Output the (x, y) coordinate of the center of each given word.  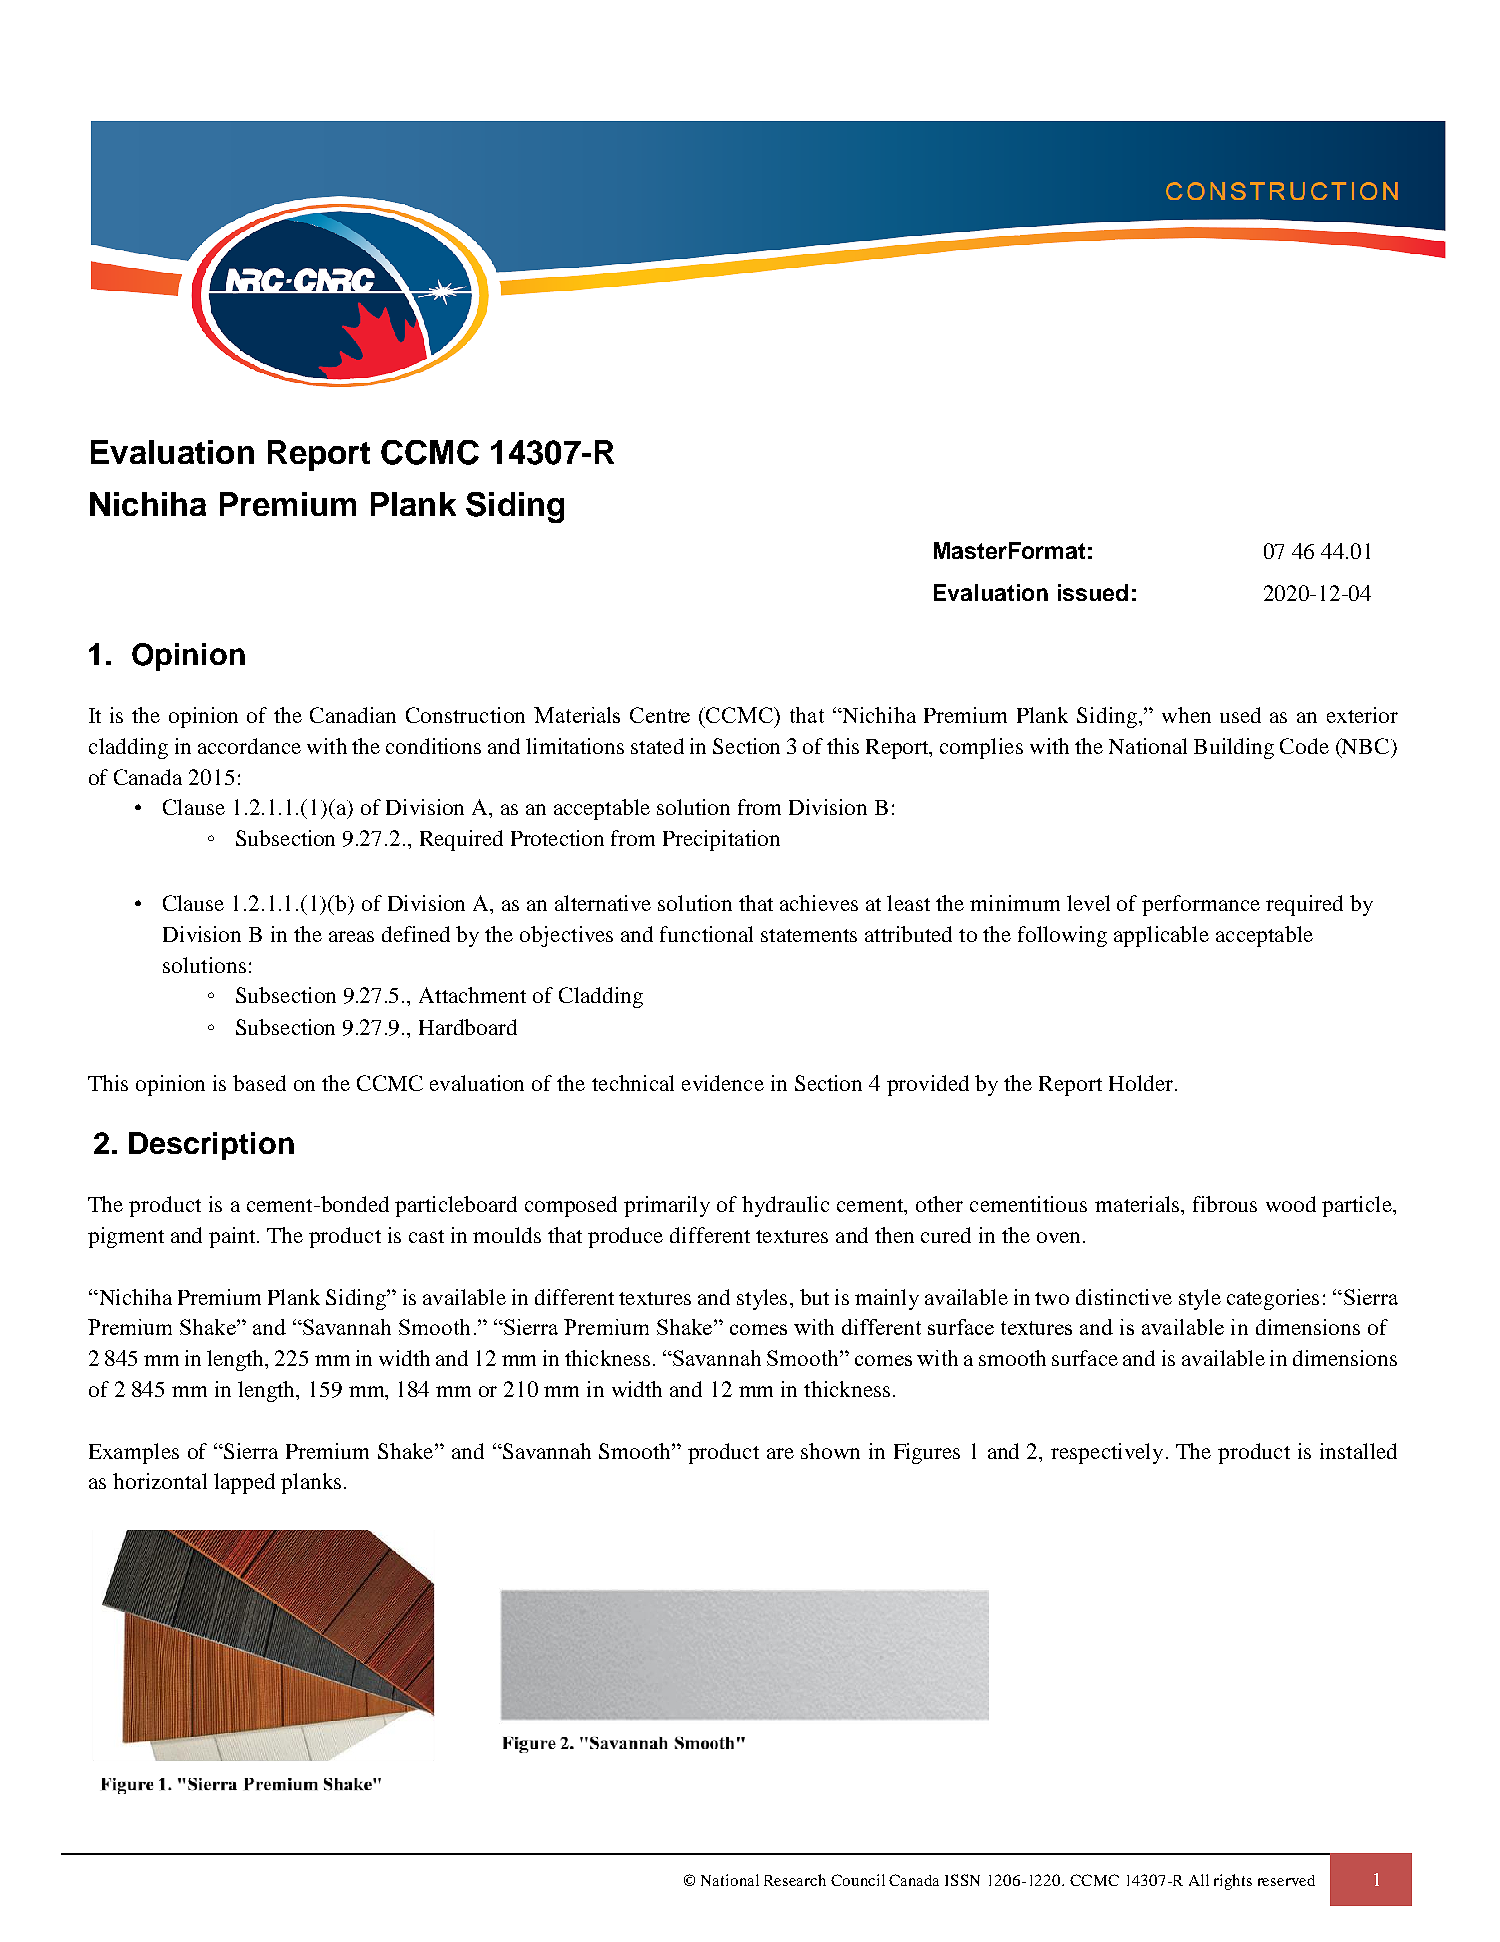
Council (858, 1880)
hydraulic (785, 1206)
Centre (660, 715)
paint (234, 1237)
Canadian (353, 715)
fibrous (1225, 1204)
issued (1093, 592)
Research (795, 1880)
